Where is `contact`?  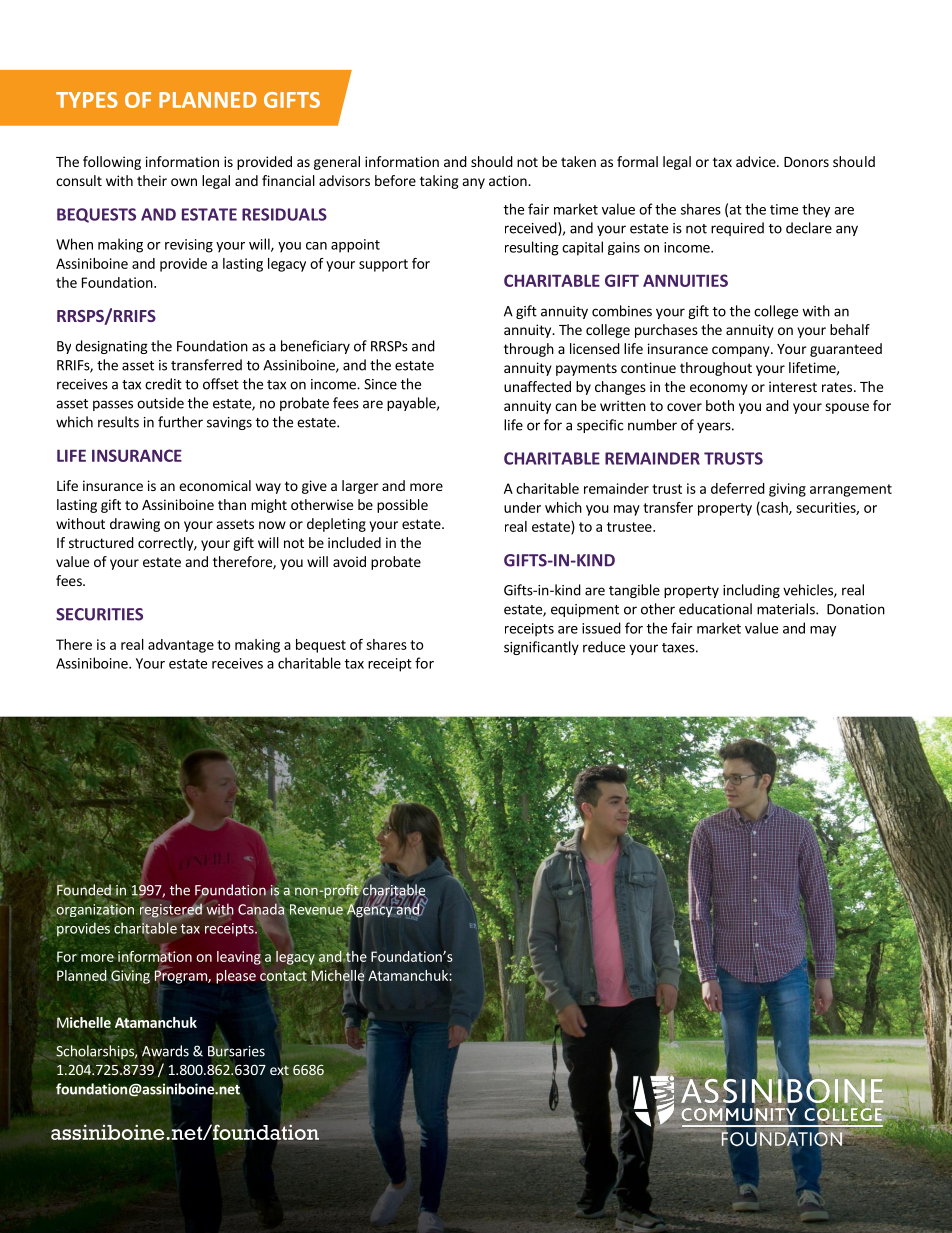
contact is located at coordinates (283, 976).
